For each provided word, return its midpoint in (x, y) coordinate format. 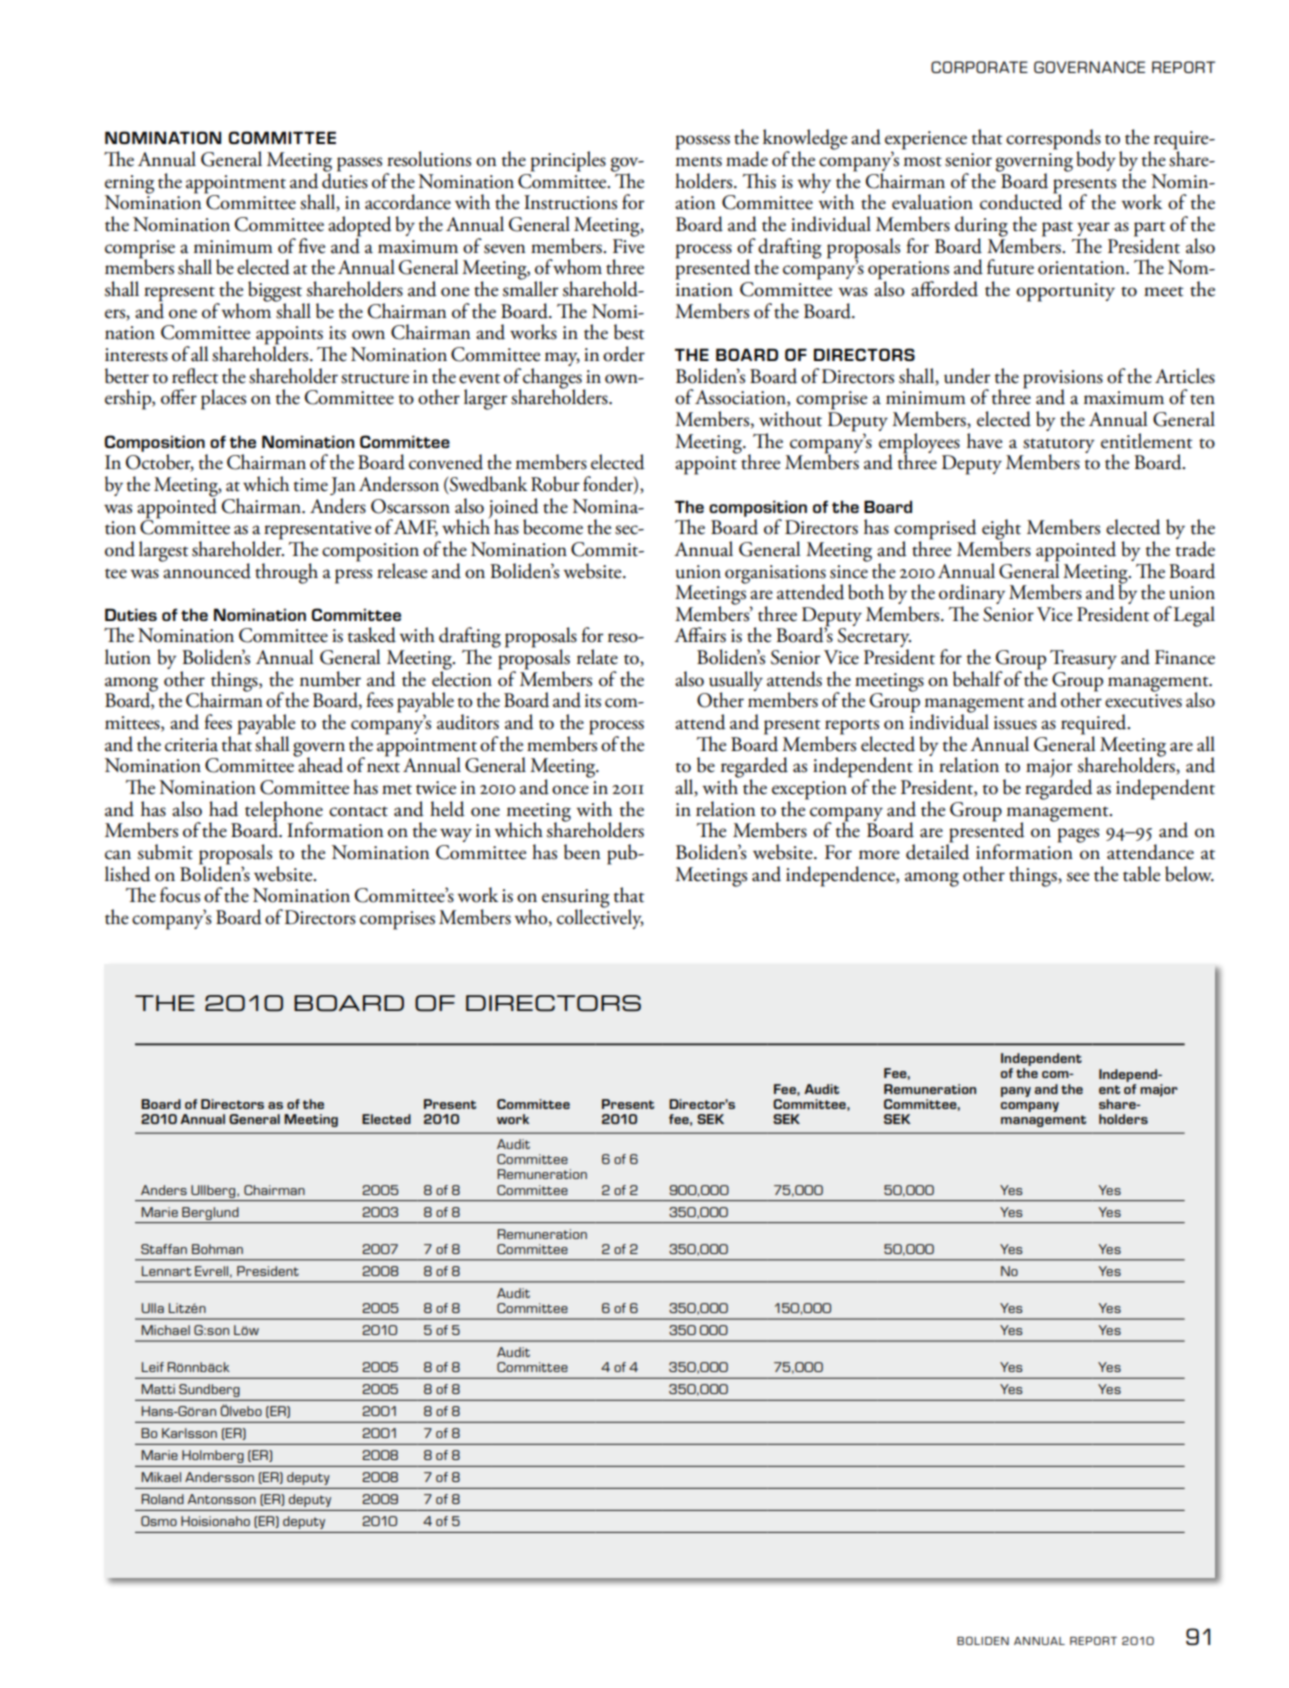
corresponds (1053, 140)
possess (703, 142)
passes (359, 164)
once (570, 790)
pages (1078, 835)
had (223, 809)
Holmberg (213, 1456)
